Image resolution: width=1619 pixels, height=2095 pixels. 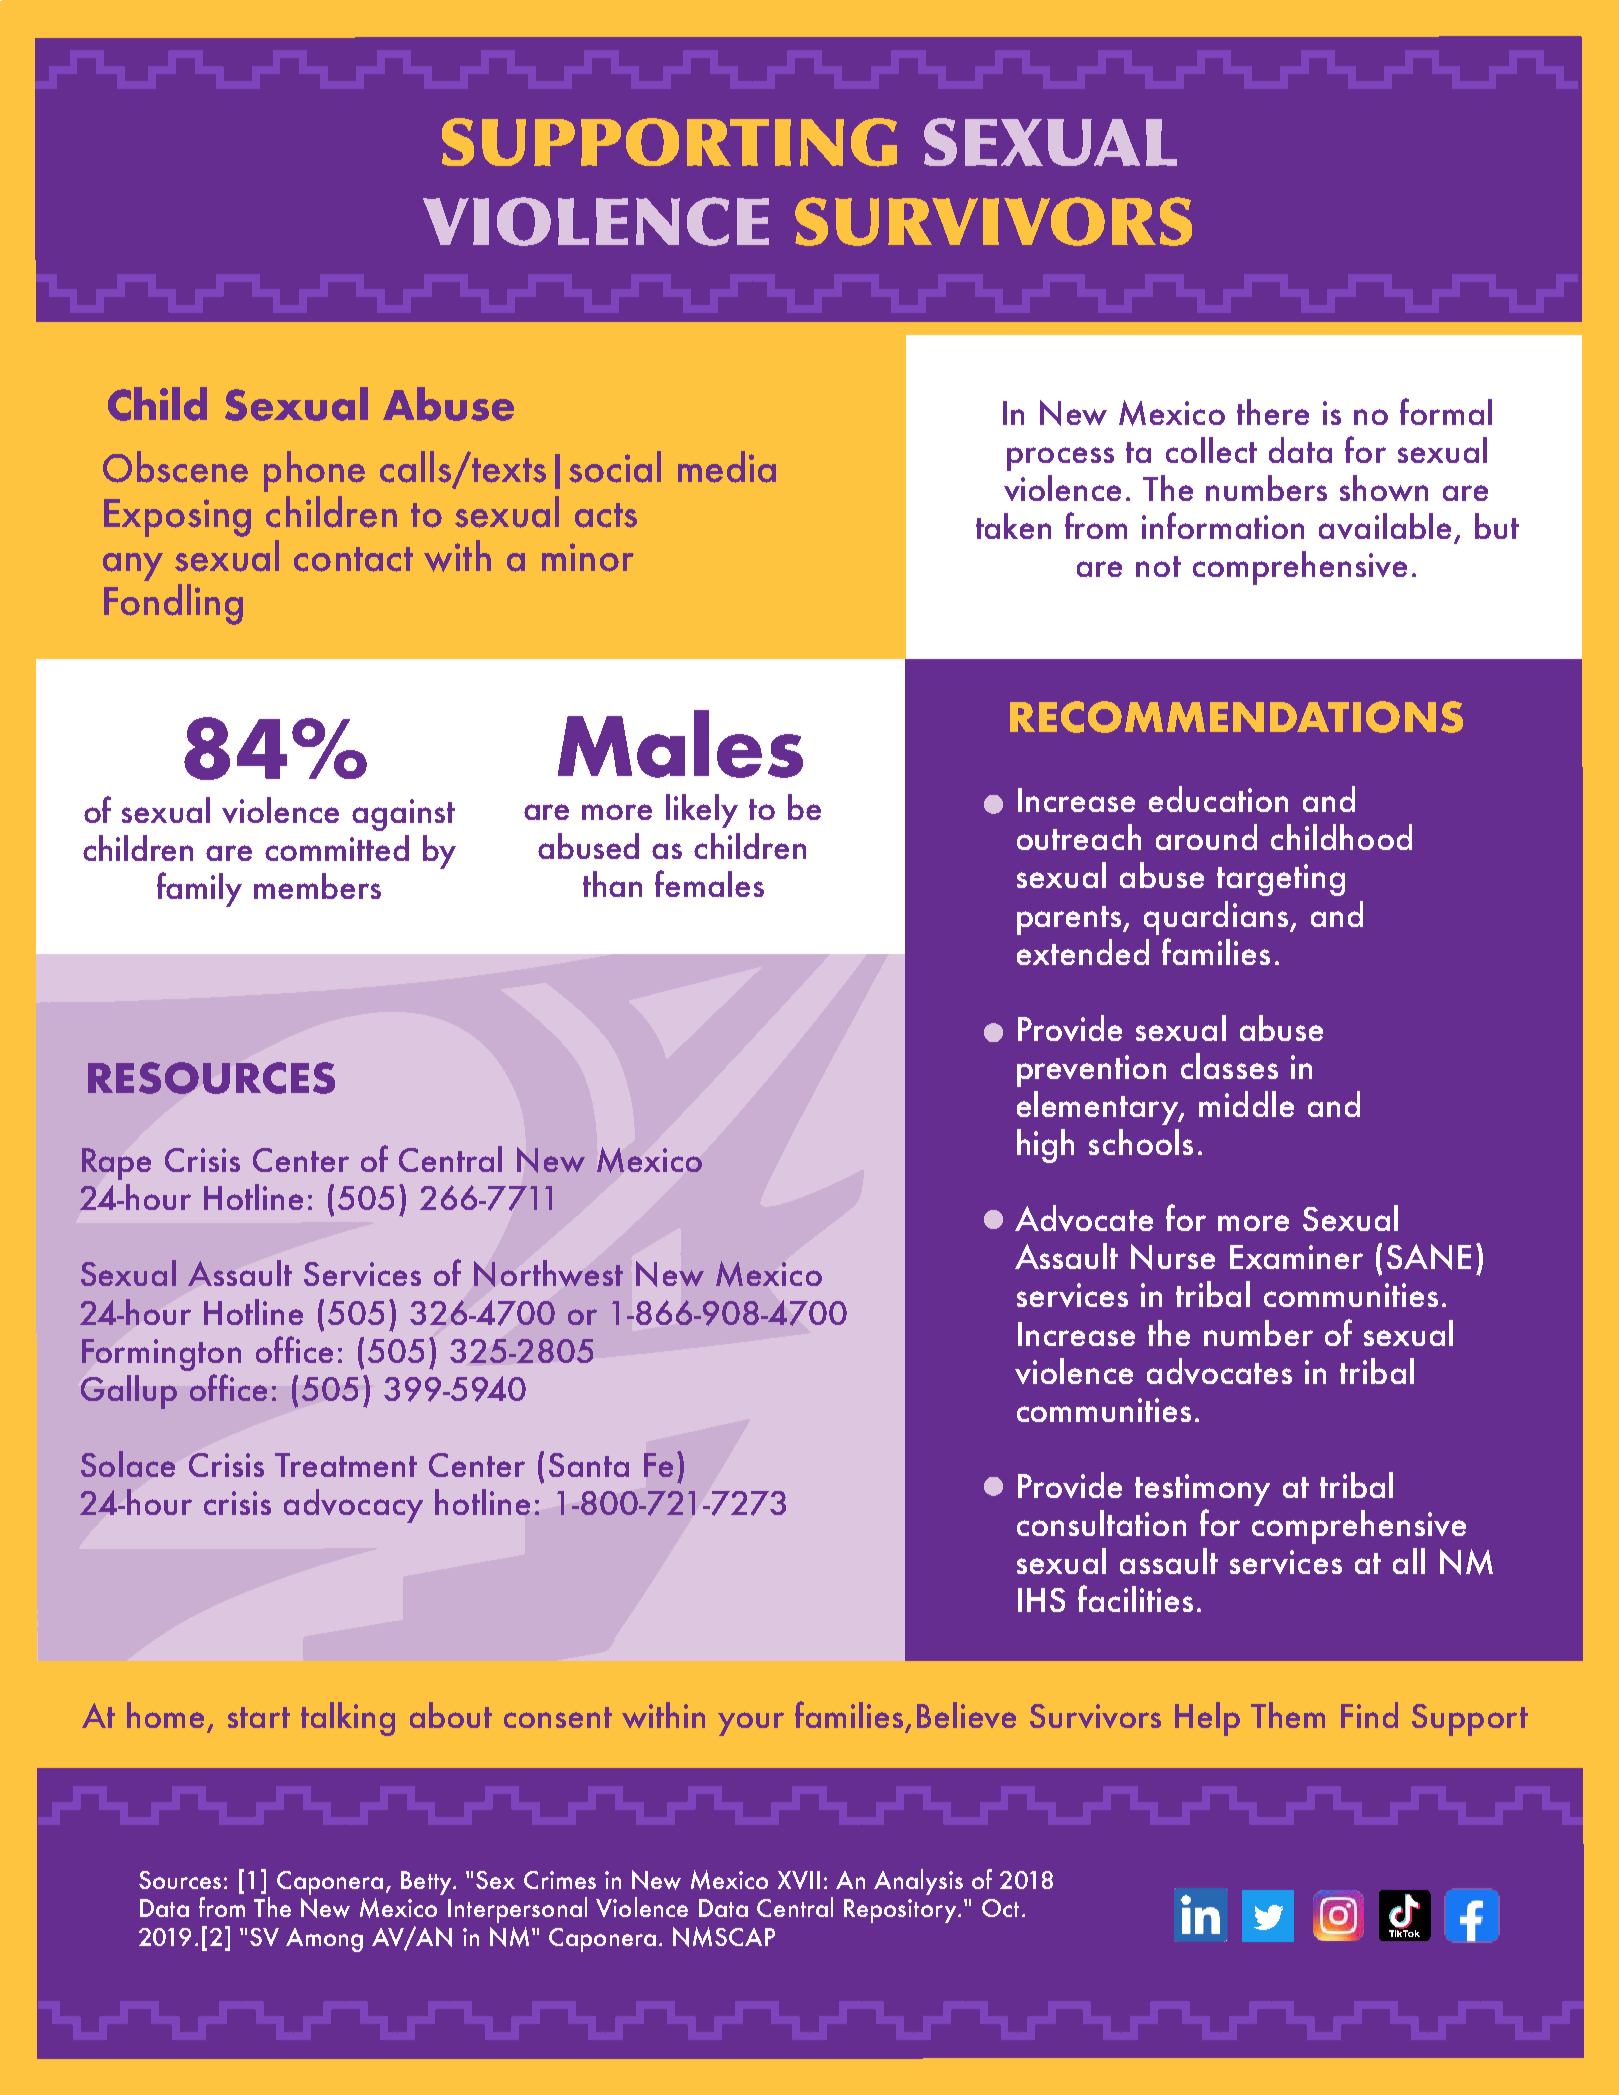 What do you see at coordinates (589, 1465) in the document?
I see `Santa` at bounding box center [589, 1465].
